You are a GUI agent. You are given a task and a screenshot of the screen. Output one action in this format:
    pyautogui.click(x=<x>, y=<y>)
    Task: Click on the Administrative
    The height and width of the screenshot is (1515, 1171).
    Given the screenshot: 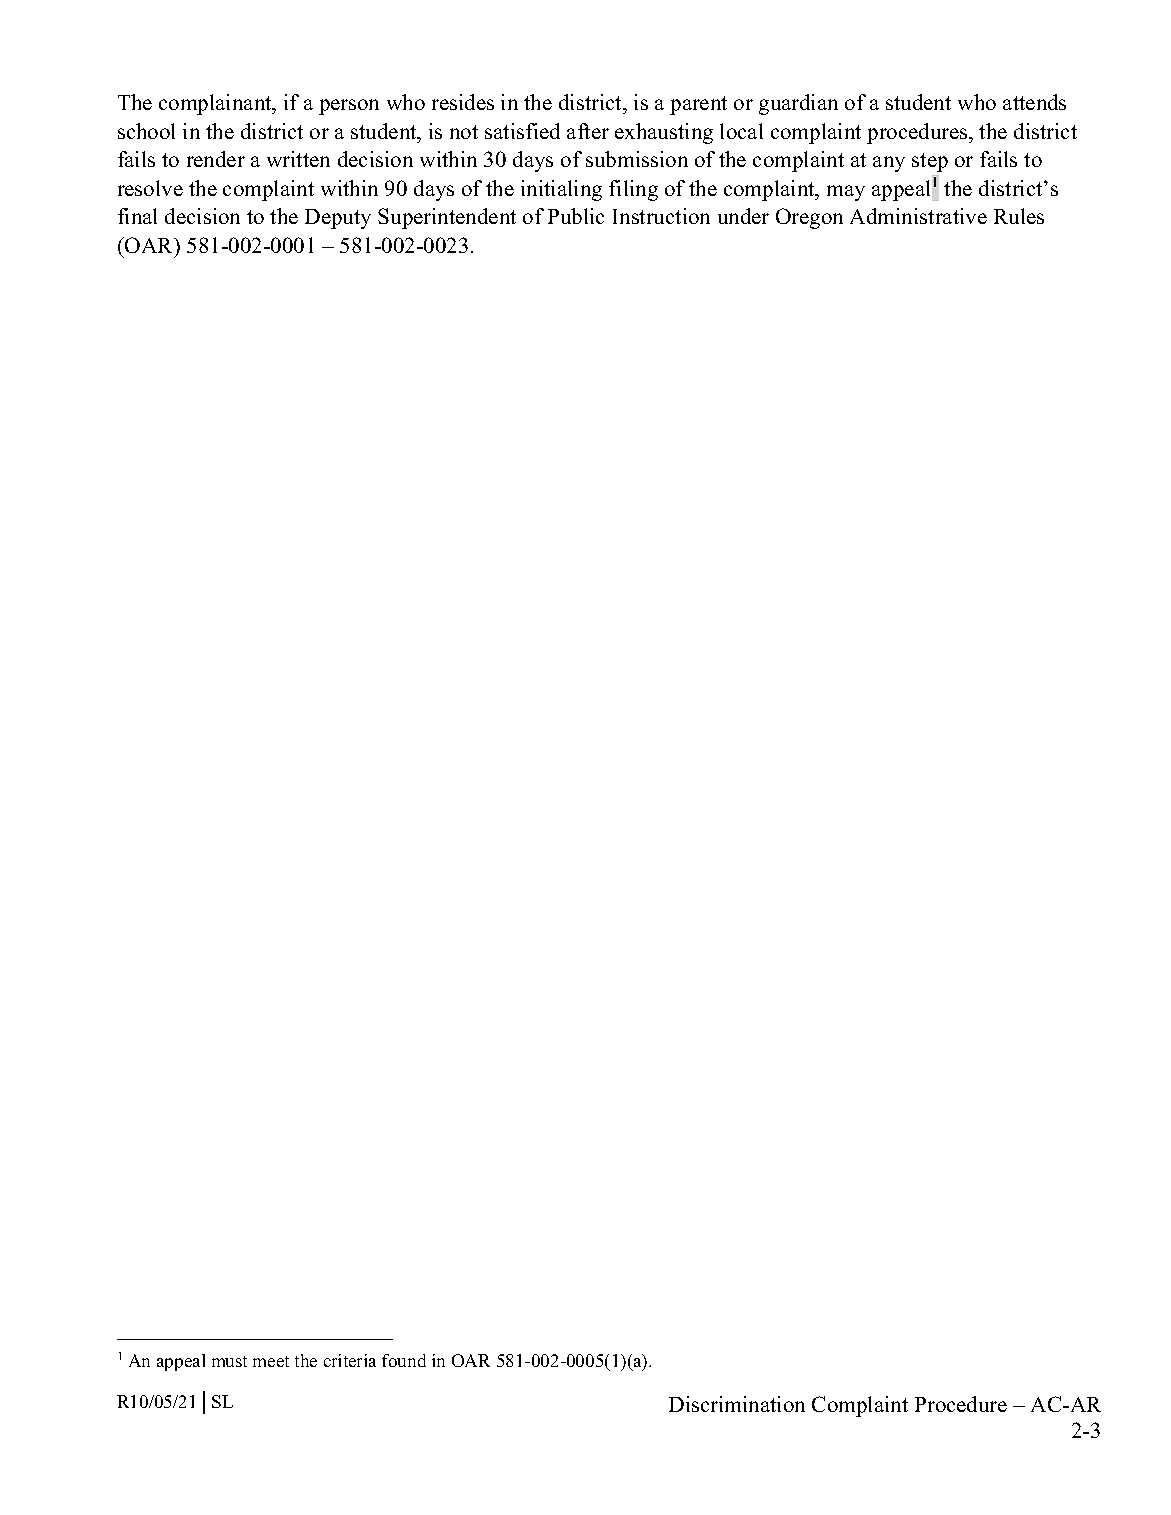 What is the action you would take?
    pyautogui.click(x=918, y=216)
